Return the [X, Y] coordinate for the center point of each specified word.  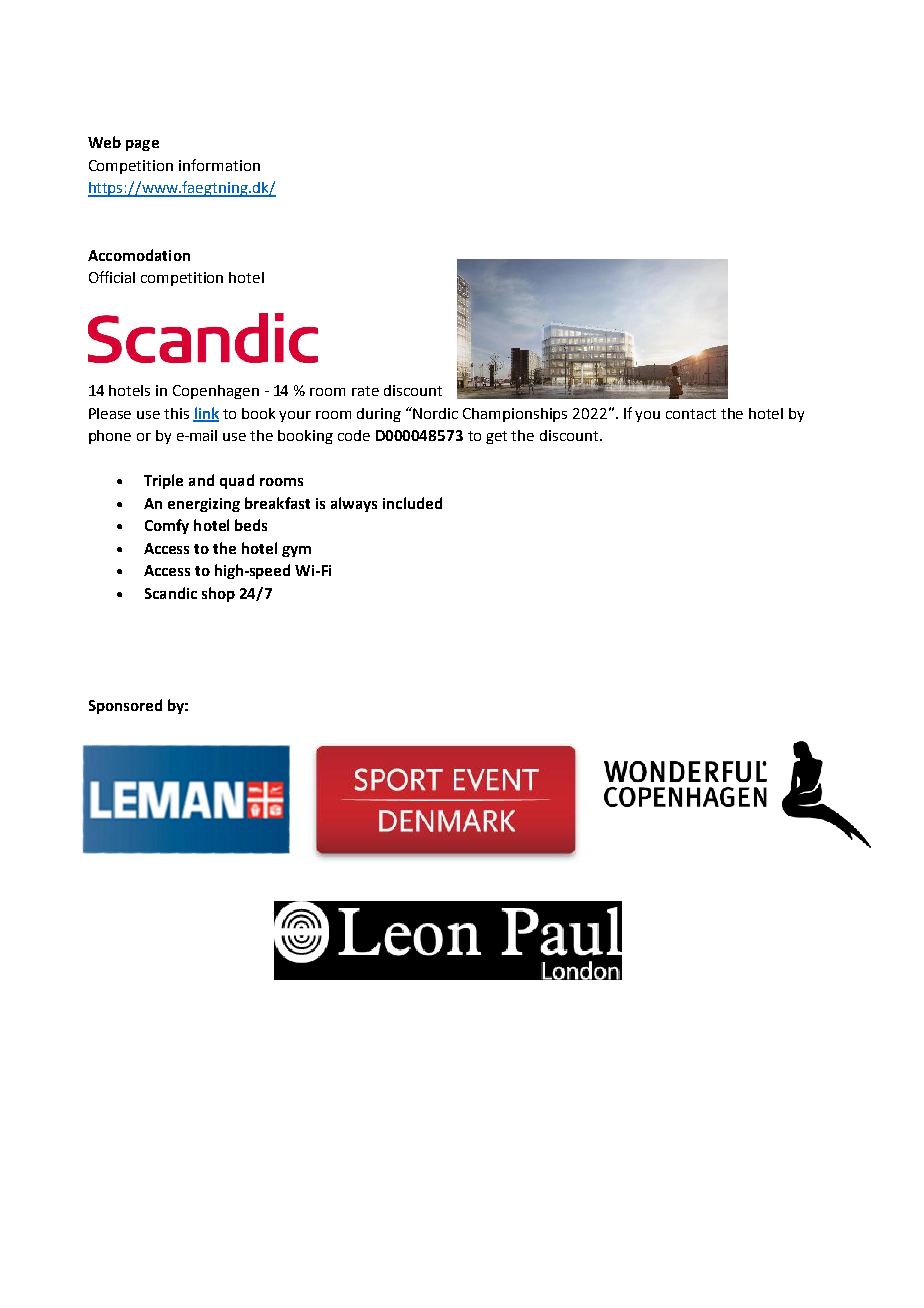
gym [296, 551]
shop [218, 594]
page [142, 145]
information [219, 165]
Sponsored [125, 706]
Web [104, 142]
